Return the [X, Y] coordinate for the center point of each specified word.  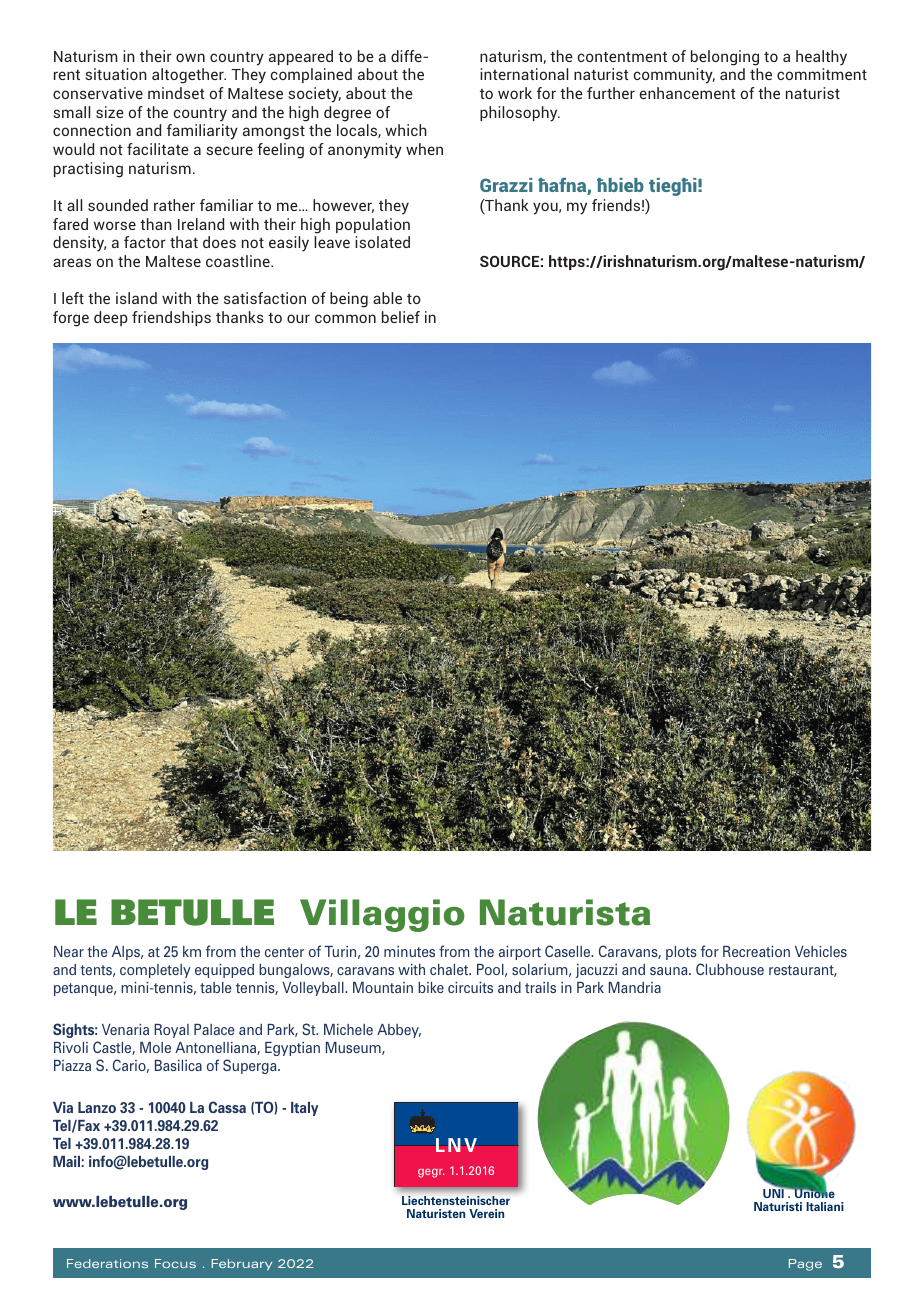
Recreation [756, 951]
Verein [486, 1213]
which [406, 130]
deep [111, 318]
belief [401, 317]
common [345, 318]
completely [155, 971]
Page [805, 1265]
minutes [409, 951]
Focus [175, 1263]
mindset [176, 93]
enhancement [687, 93]
